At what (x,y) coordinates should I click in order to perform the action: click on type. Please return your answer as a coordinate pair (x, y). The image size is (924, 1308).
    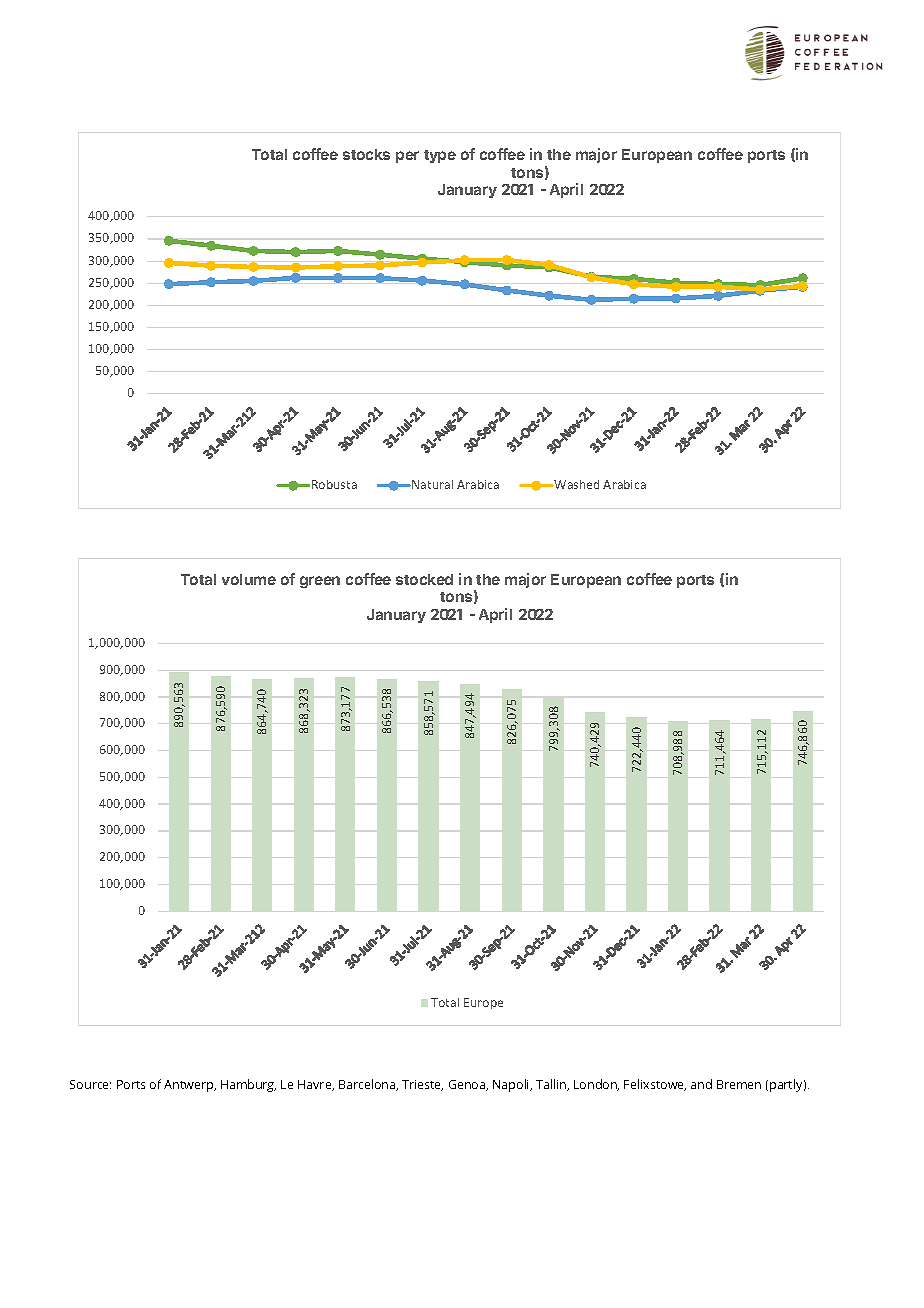
    Looking at the image, I should click on (440, 156).
